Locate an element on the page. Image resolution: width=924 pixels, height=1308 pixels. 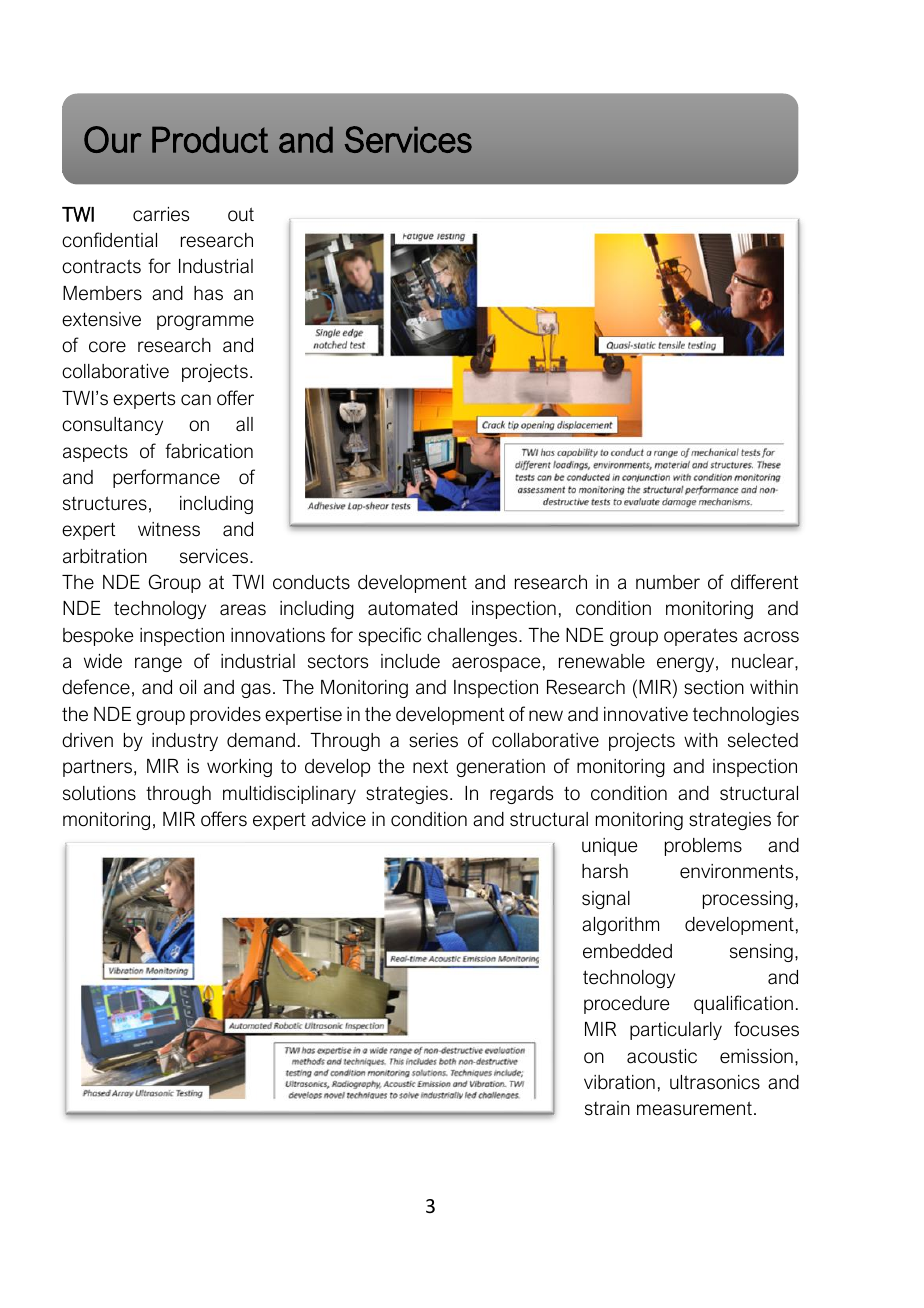
automated is located at coordinates (412, 608).
